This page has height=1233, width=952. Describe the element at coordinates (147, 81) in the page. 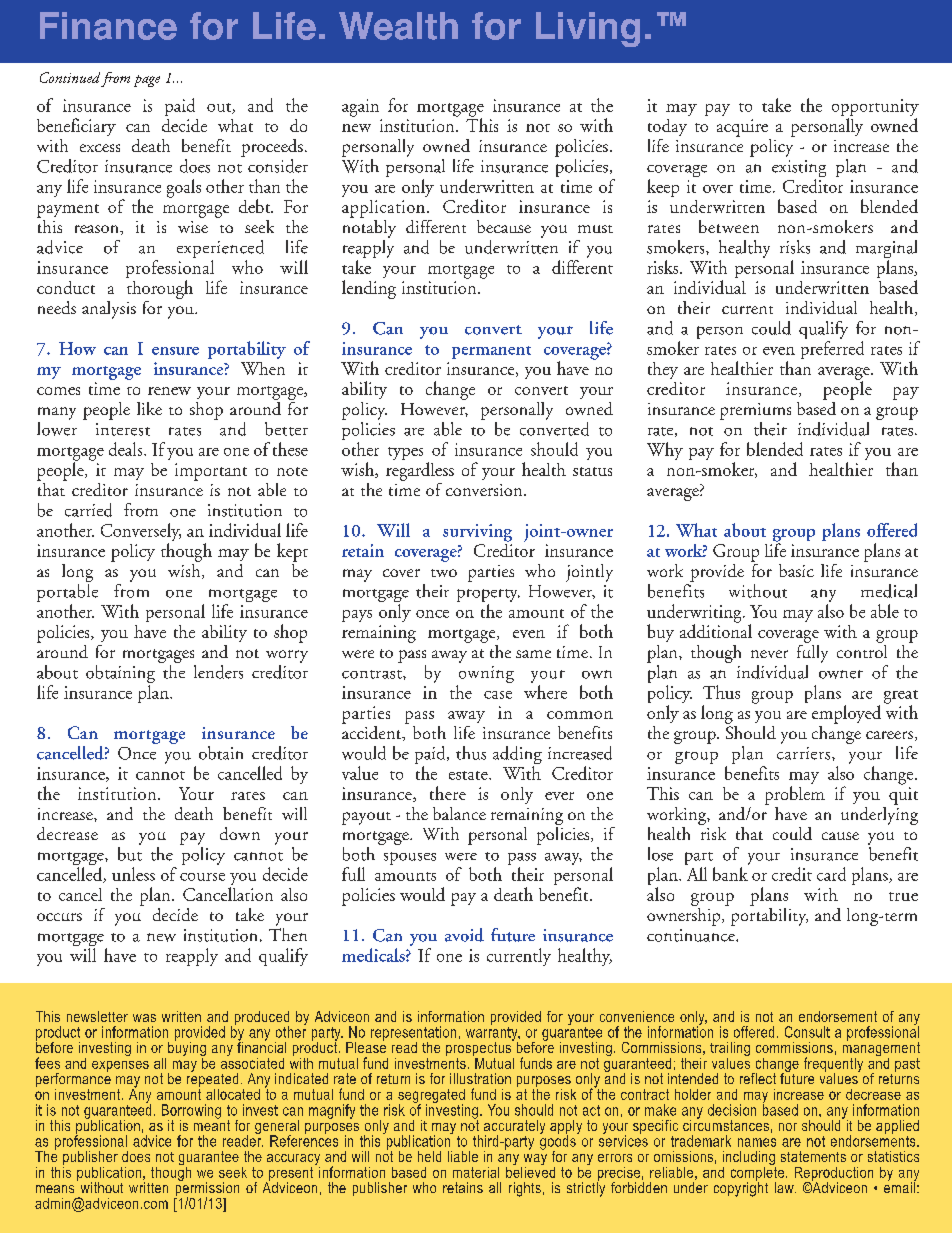

I see `page` at that location.
